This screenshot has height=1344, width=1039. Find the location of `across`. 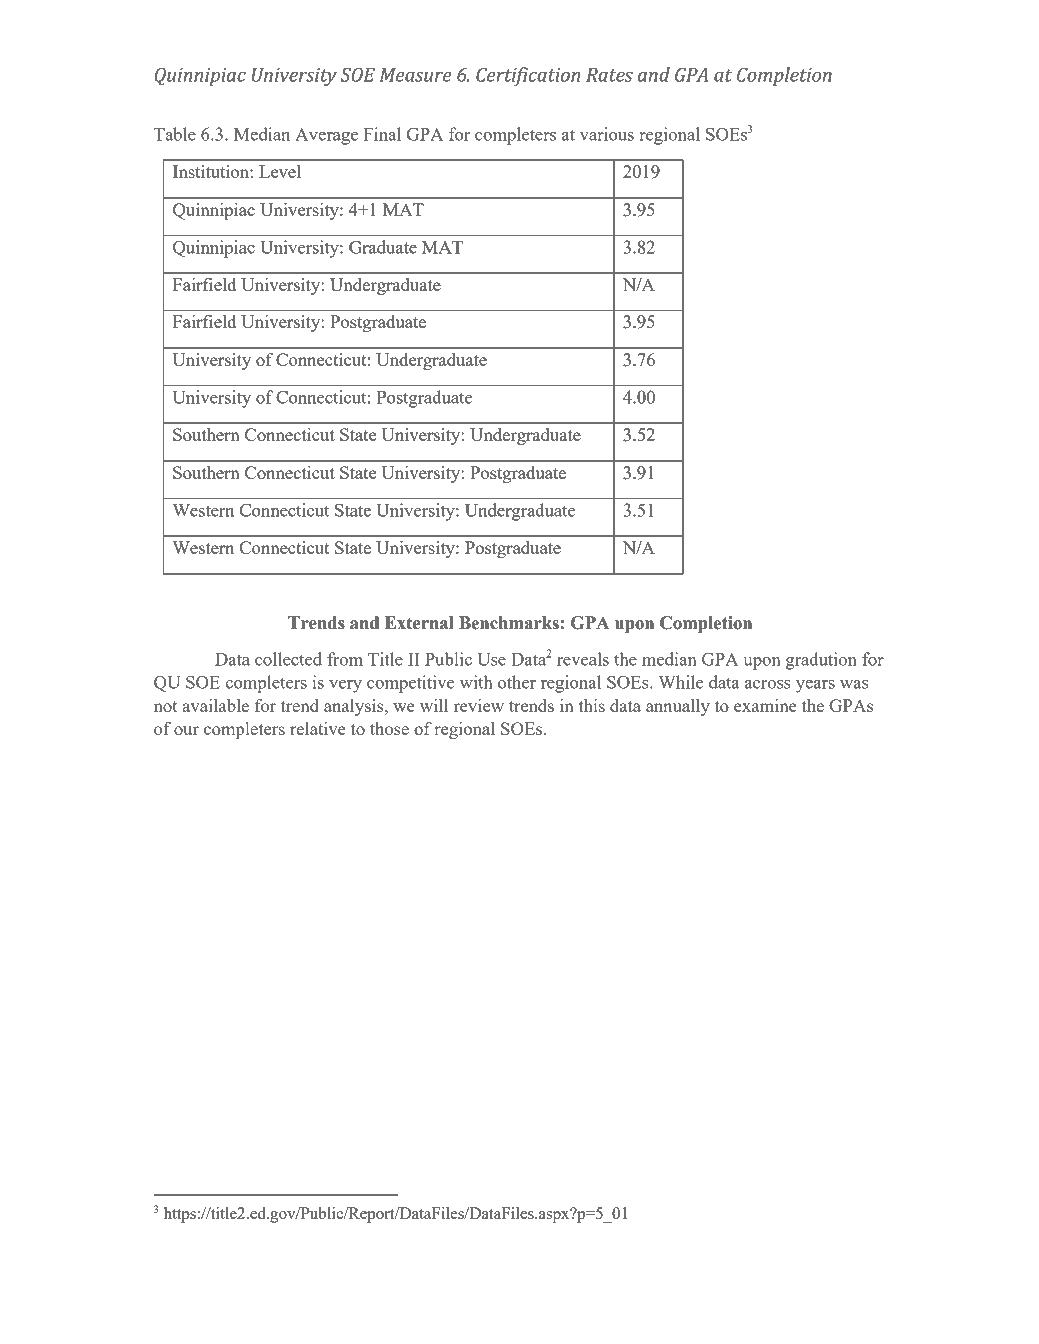

across is located at coordinates (768, 684).
